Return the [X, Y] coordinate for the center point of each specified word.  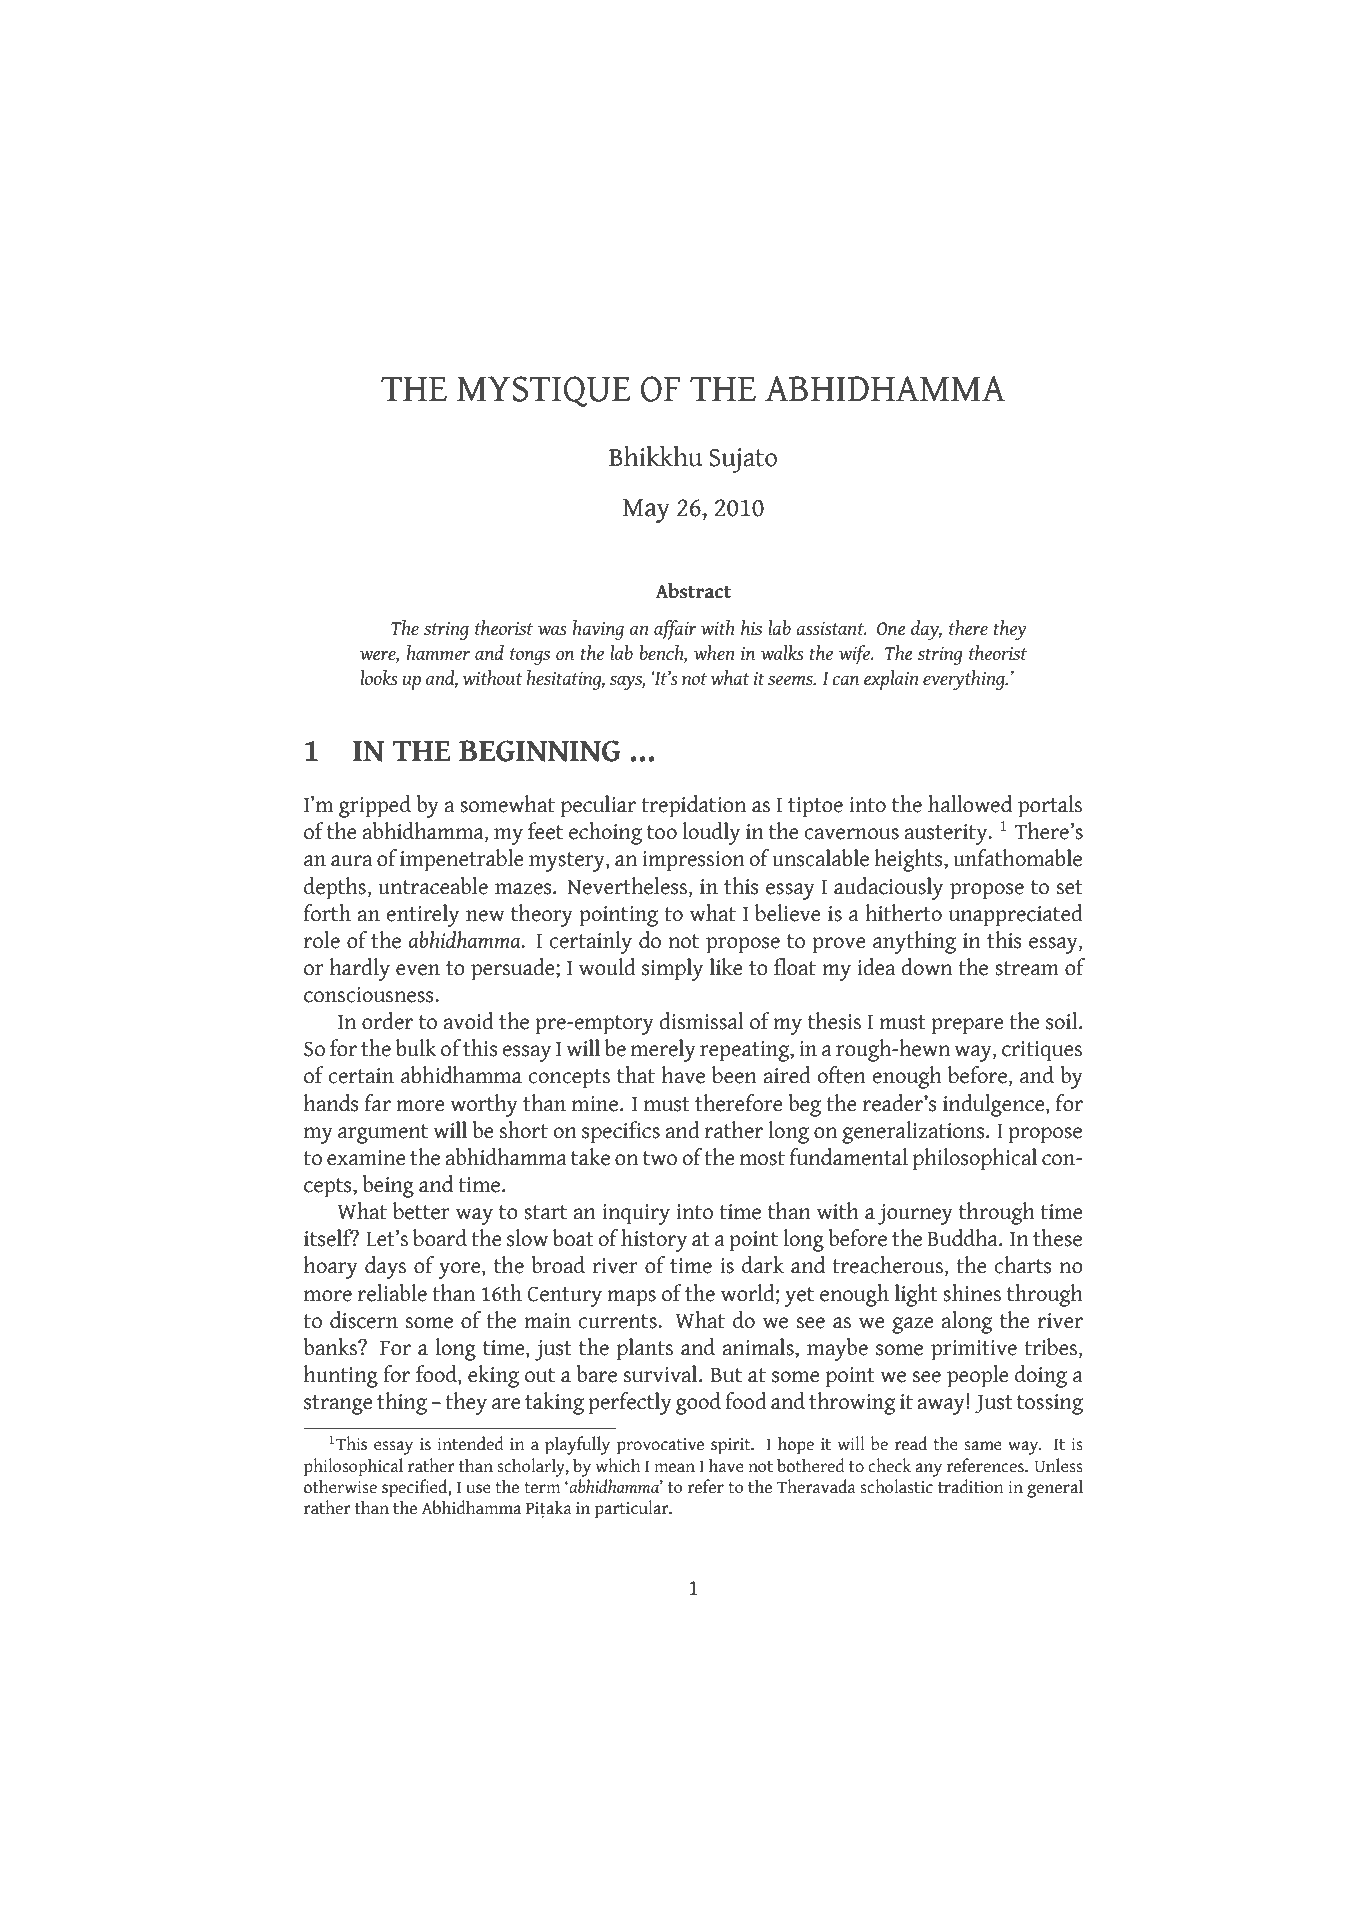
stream [1027, 968]
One [891, 629]
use [478, 1489]
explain [891, 679]
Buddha [963, 1238]
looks [379, 677]
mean [674, 1468]
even [418, 970]
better [421, 1211]
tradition [971, 1486]
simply [672, 969]
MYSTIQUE [543, 391]
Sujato [743, 460]
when [714, 653]
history [654, 1240]
